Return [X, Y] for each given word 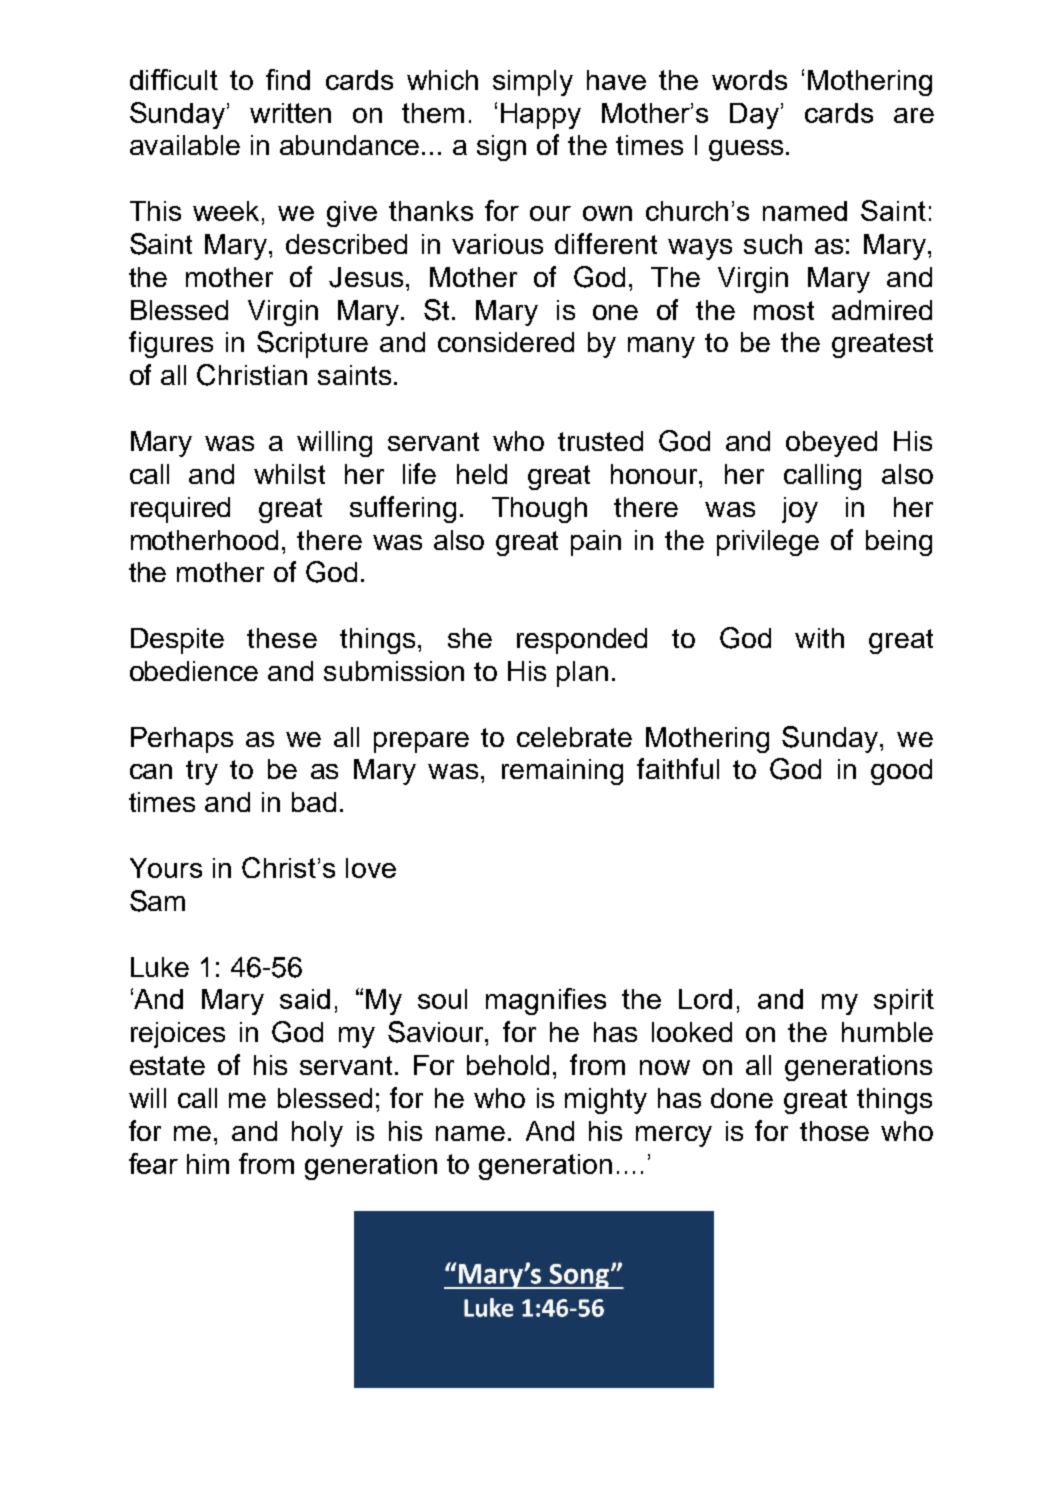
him [208, 1164]
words [749, 80]
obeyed [831, 444]
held [482, 474]
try [202, 772]
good [901, 772]
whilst [289, 474]
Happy [541, 116]
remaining [562, 772]
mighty [606, 1101]
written [290, 113]
